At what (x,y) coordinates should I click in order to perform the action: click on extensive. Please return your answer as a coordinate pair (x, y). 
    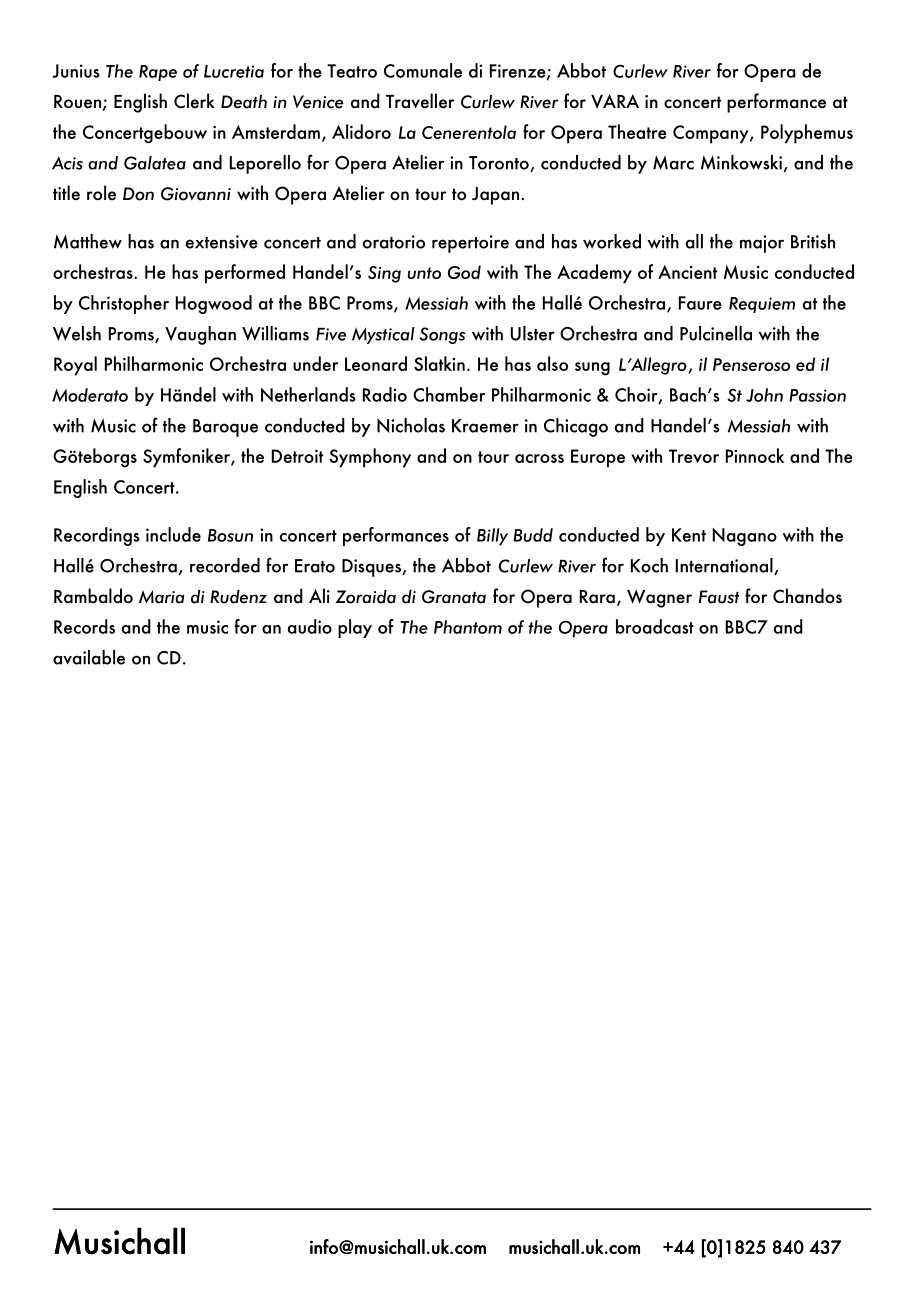
    Looking at the image, I should click on (222, 242).
